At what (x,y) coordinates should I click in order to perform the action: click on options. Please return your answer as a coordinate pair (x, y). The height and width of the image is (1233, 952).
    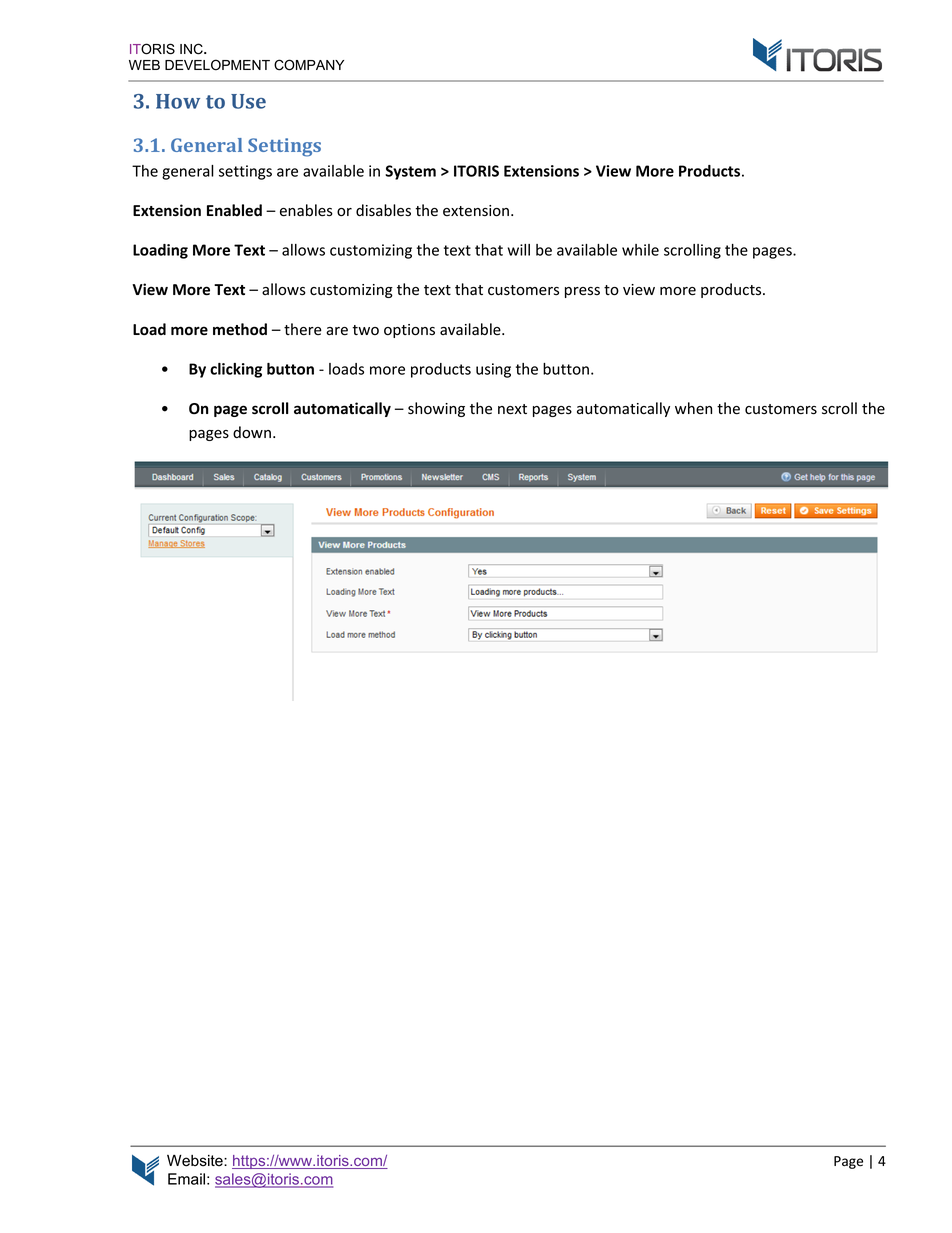
    Looking at the image, I should click on (409, 331).
